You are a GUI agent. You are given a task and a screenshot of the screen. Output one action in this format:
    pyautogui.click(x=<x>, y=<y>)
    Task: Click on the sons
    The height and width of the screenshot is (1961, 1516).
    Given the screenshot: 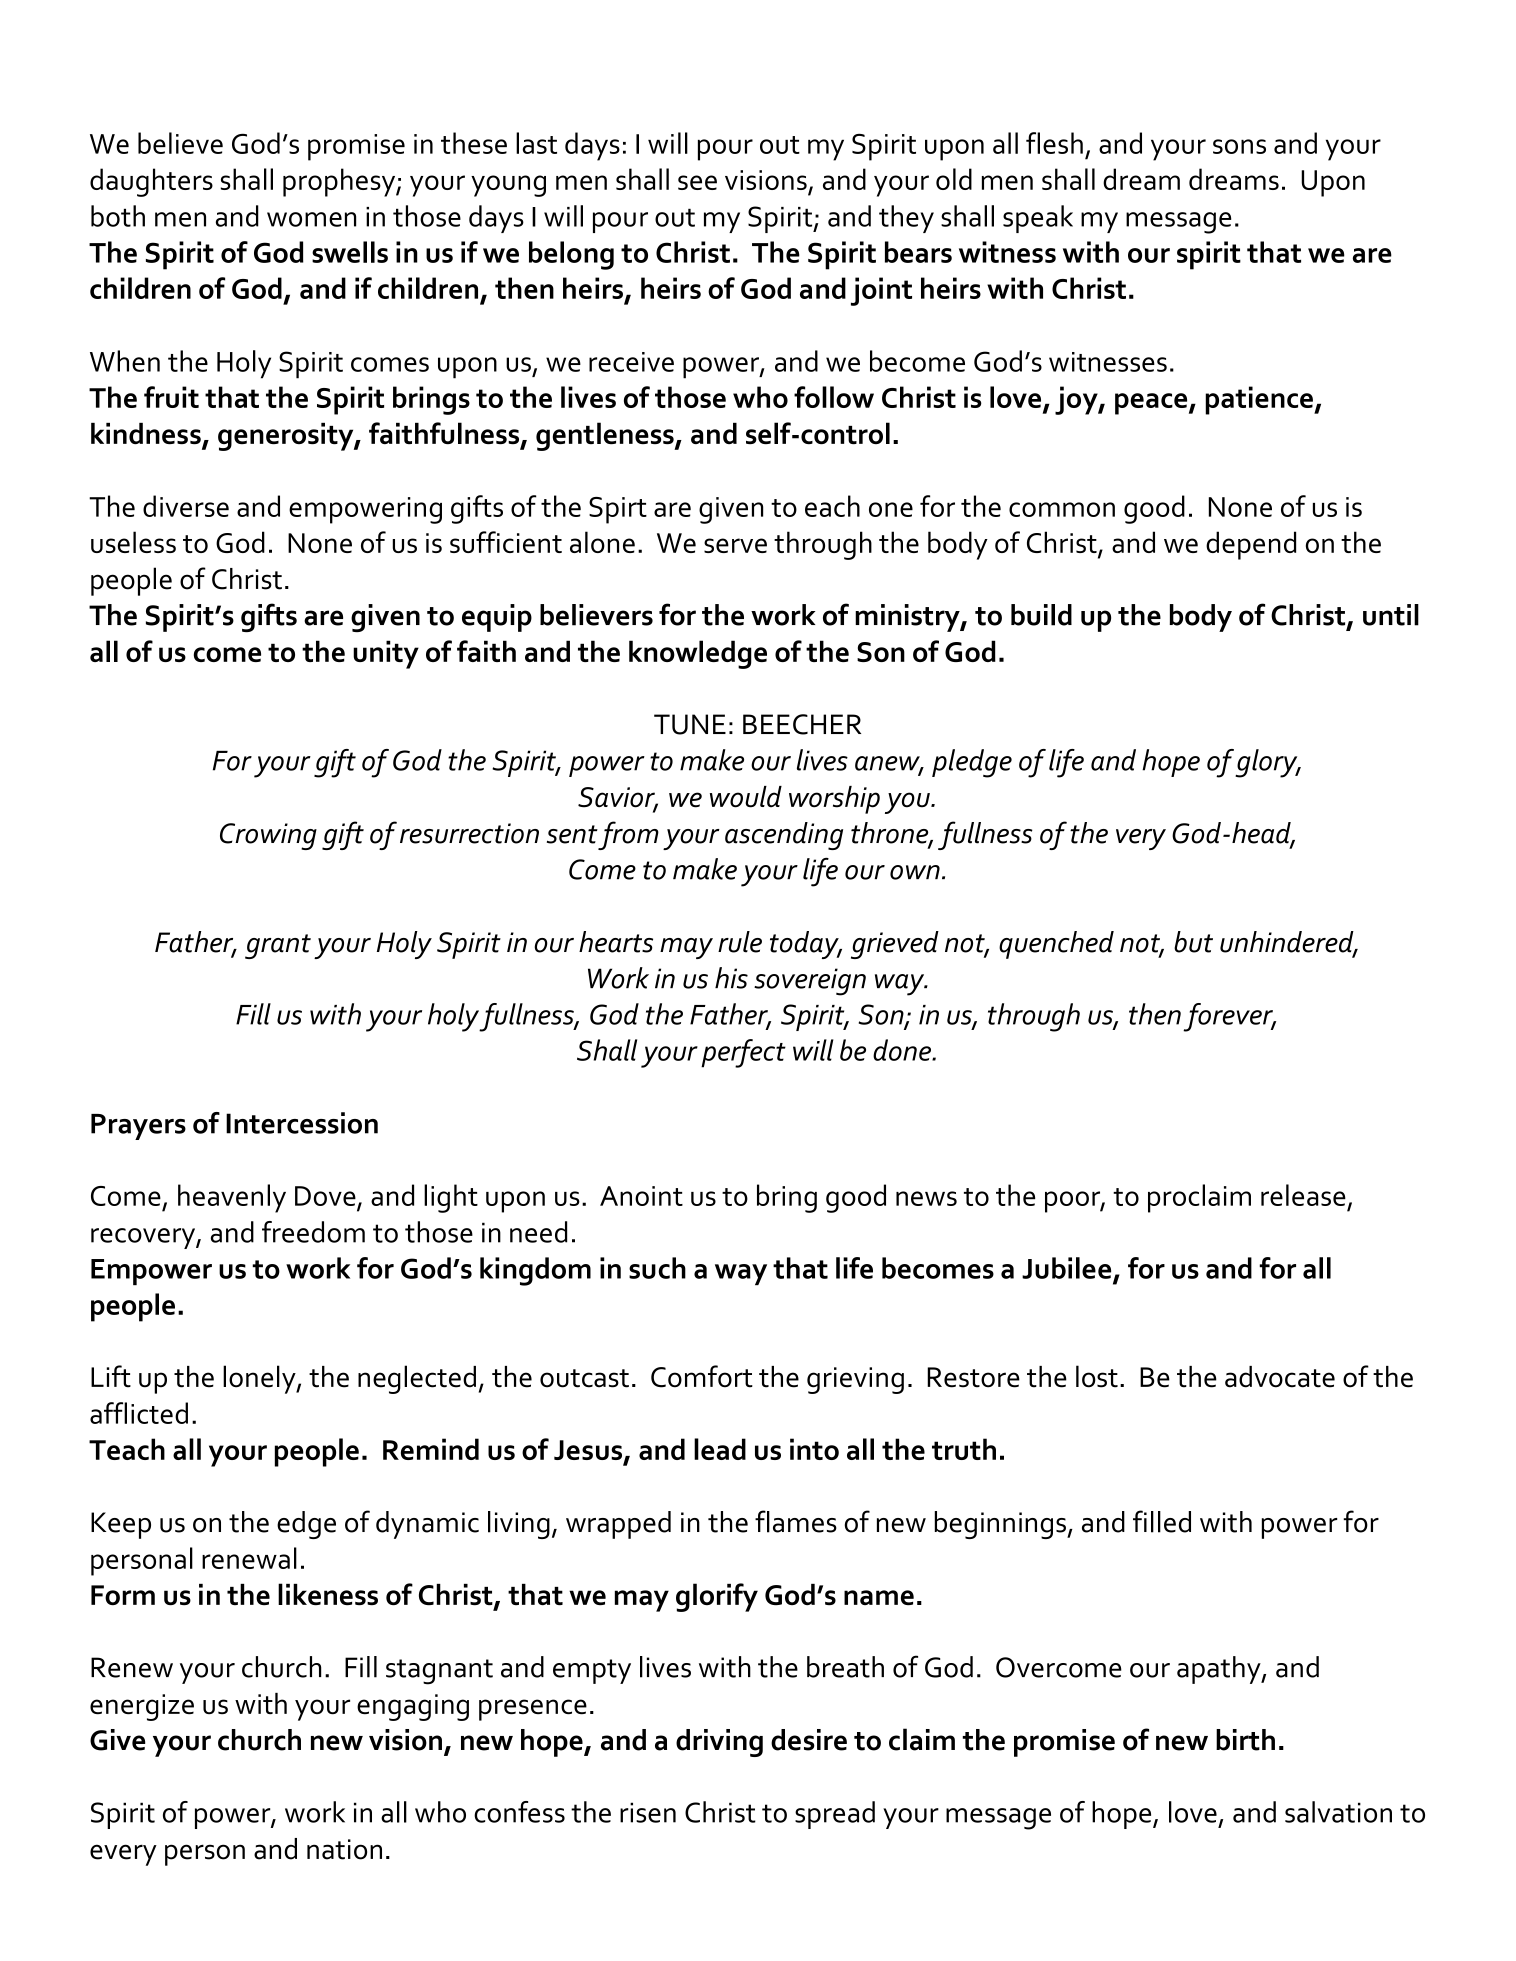 What is the action you would take?
    pyautogui.click(x=1239, y=146)
